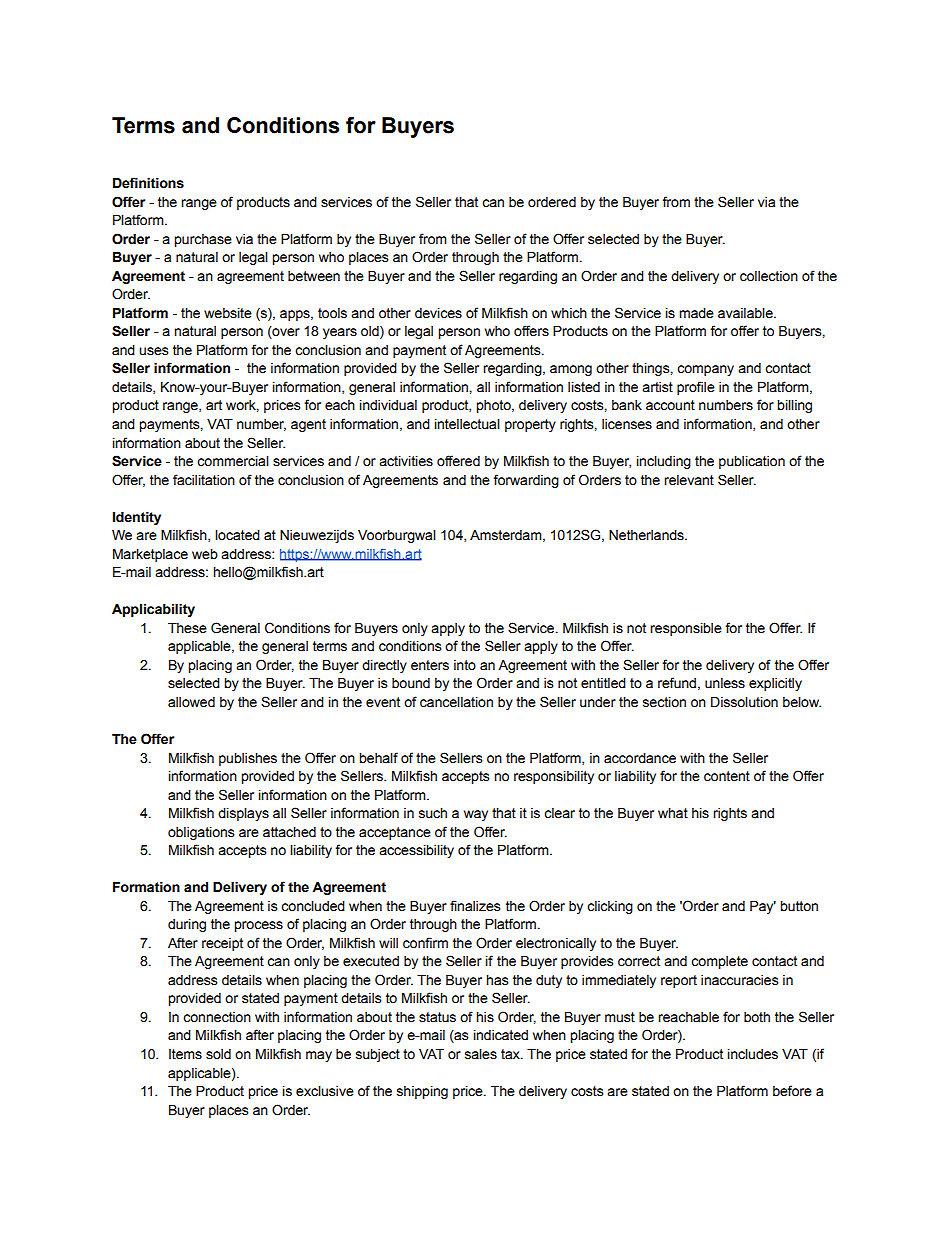 This screenshot has width=952, height=1233. Describe the element at coordinates (218, 1054) in the screenshot. I see `sold` at that location.
